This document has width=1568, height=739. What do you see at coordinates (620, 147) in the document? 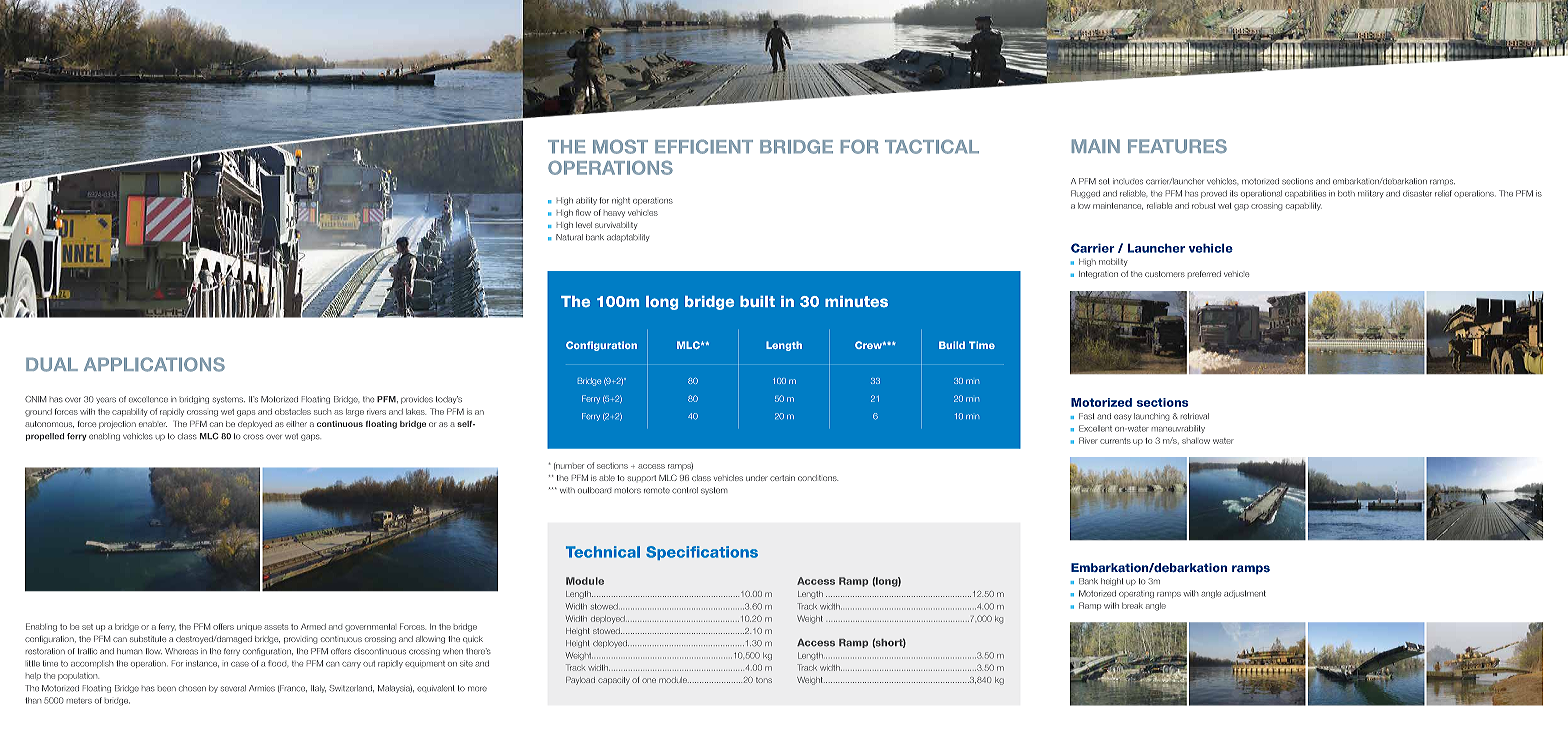
I see `most` at bounding box center [620, 147].
